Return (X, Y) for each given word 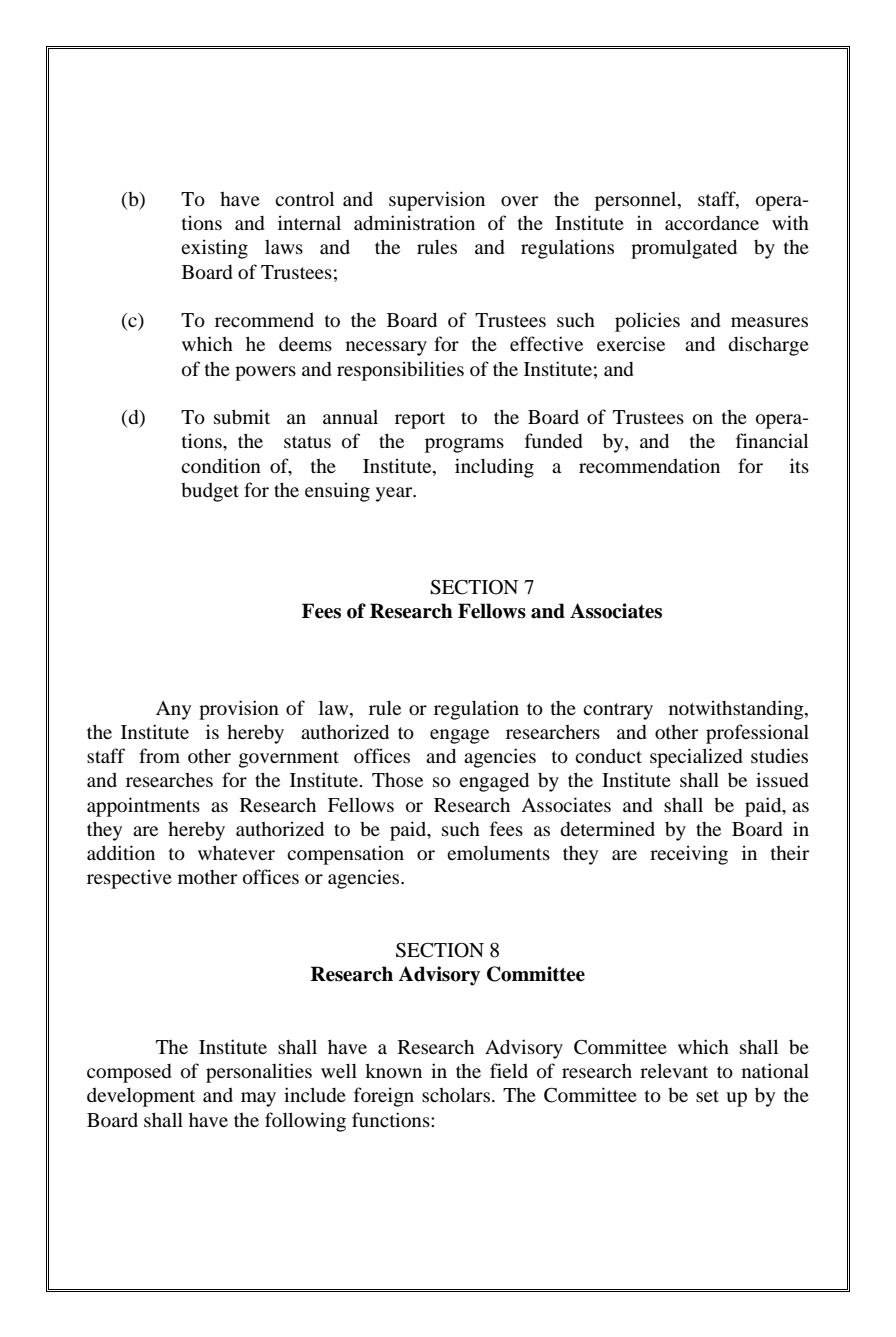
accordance (712, 223)
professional (757, 734)
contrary (618, 711)
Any (173, 710)
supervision (437, 201)
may (258, 1099)
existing (214, 249)
